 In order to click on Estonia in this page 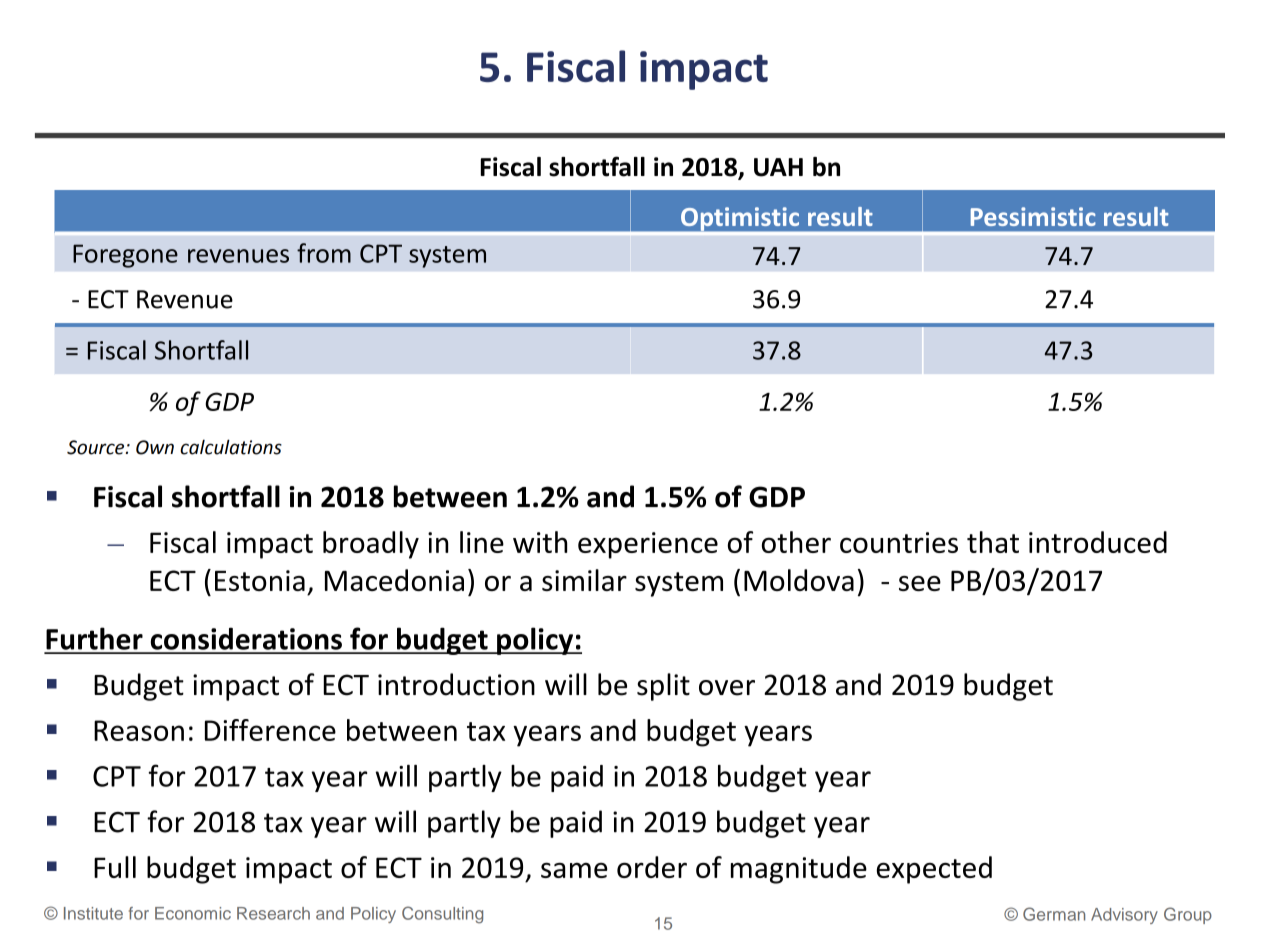, I will do `click(260, 580)`.
